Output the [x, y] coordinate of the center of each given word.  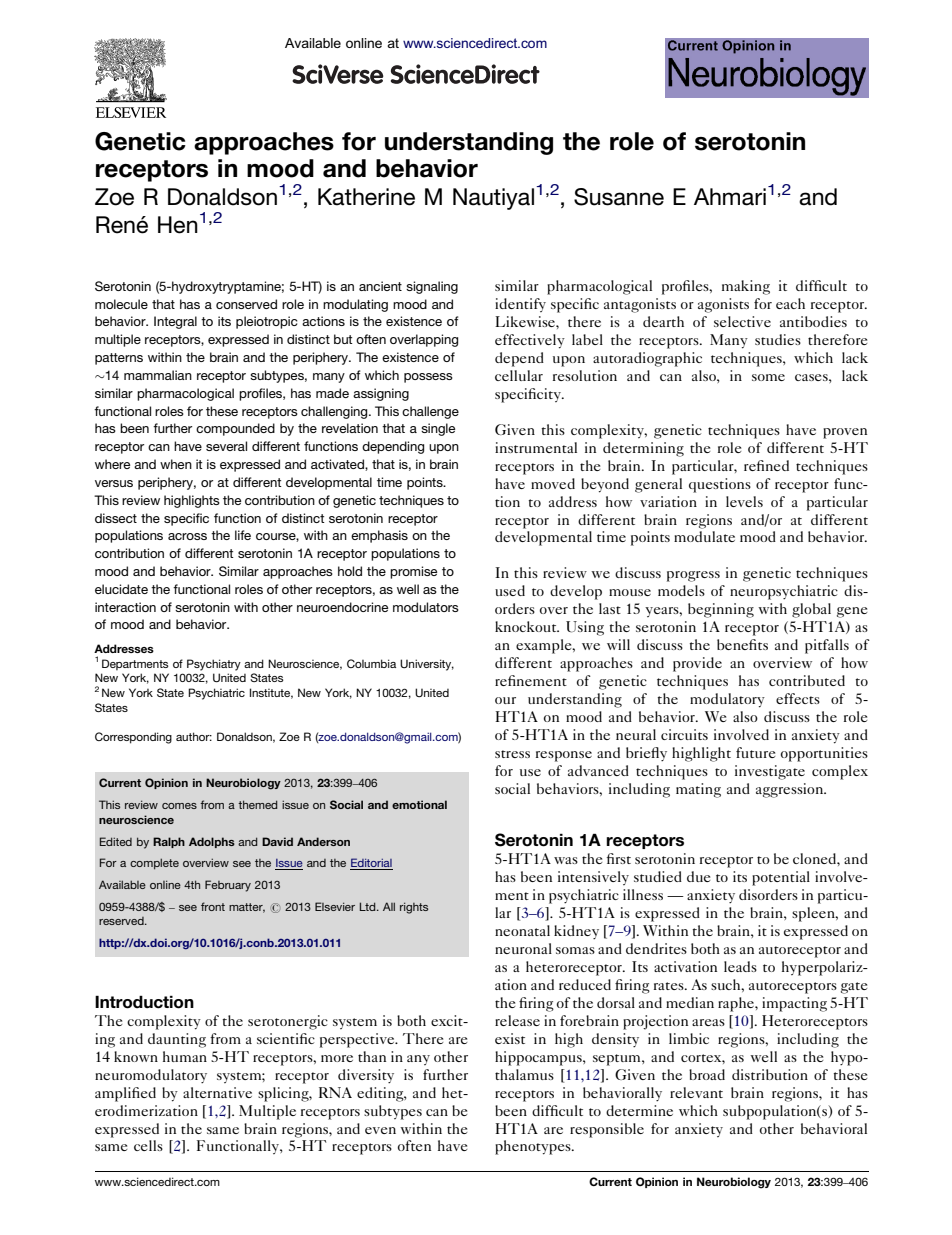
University [427, 665]
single [438, 429]
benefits [742, 644]
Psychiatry [214, 665]
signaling [432, 287]
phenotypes [534, 1147]
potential [781, 878]
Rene [122, 225]
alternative [217, 1092]
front [213, 906]
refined [766, 465]
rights [414, 908]
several [226, 446]
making [746, 287]
